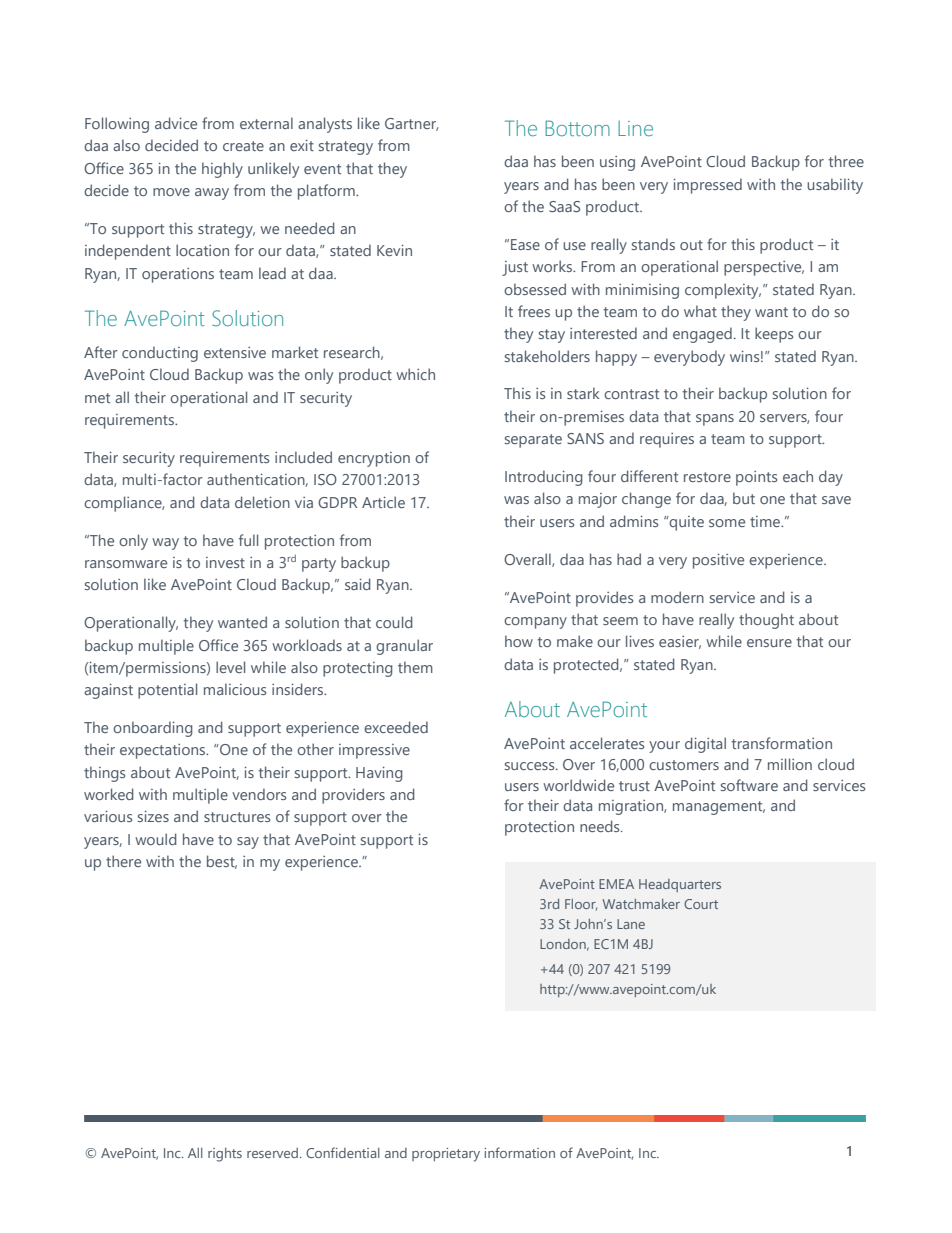 Image resolution: width=952 pixels, height=1233 pixels. Describe the element at coordinates (701, 904) in the page. I see `Court` at that location.
